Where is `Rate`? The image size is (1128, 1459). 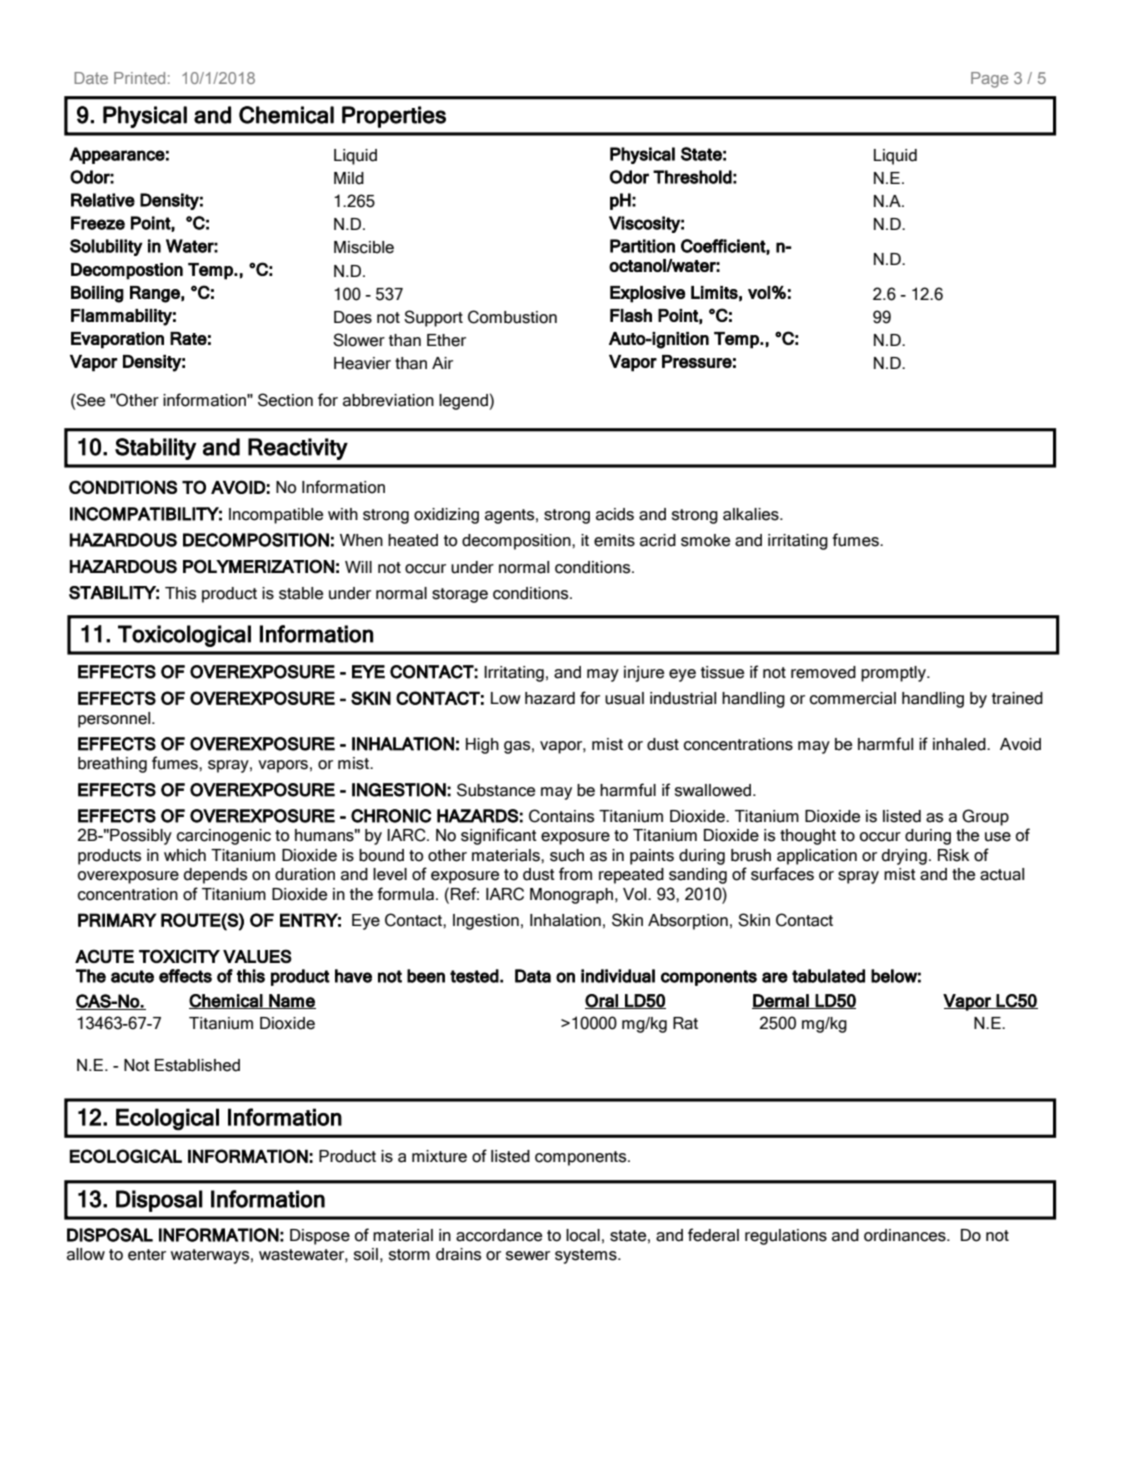
Rate is located at coordinates (188, 338).
